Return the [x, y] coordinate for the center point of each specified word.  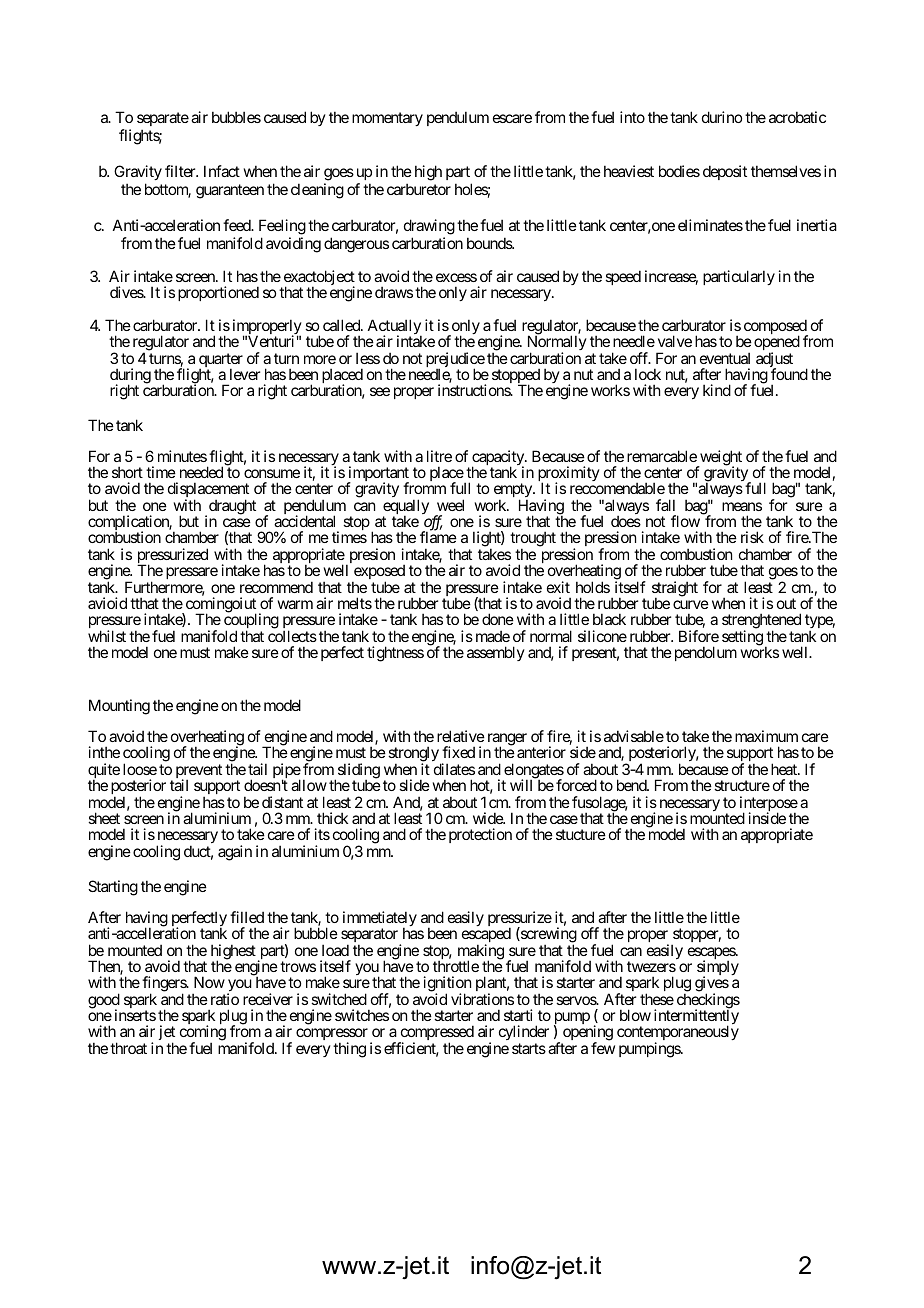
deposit [725, 172]
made [493, 636]
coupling [251, 622]
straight [675, 590]
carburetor [419, 189]
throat [128, 1048]
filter [181, 171]
